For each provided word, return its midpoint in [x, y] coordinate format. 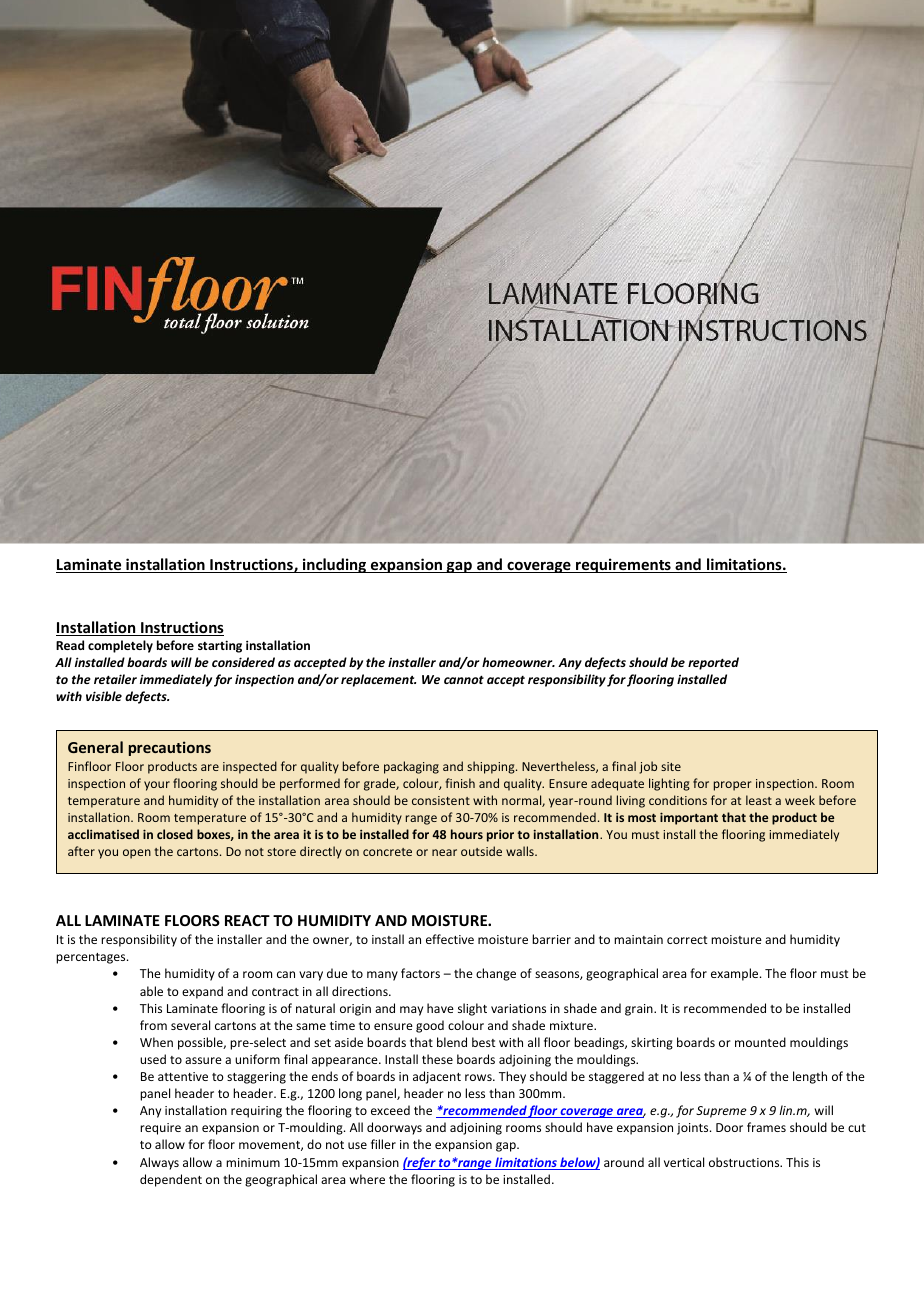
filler [383, 1144]
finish [460, 783]
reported [713, 663]
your [157, 786]
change [496, 974]
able [151, 991]
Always [159, 1163]
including [335, 565]
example [736, 974]
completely [120, 646]
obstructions [745, 1162]
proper [732, 786]
